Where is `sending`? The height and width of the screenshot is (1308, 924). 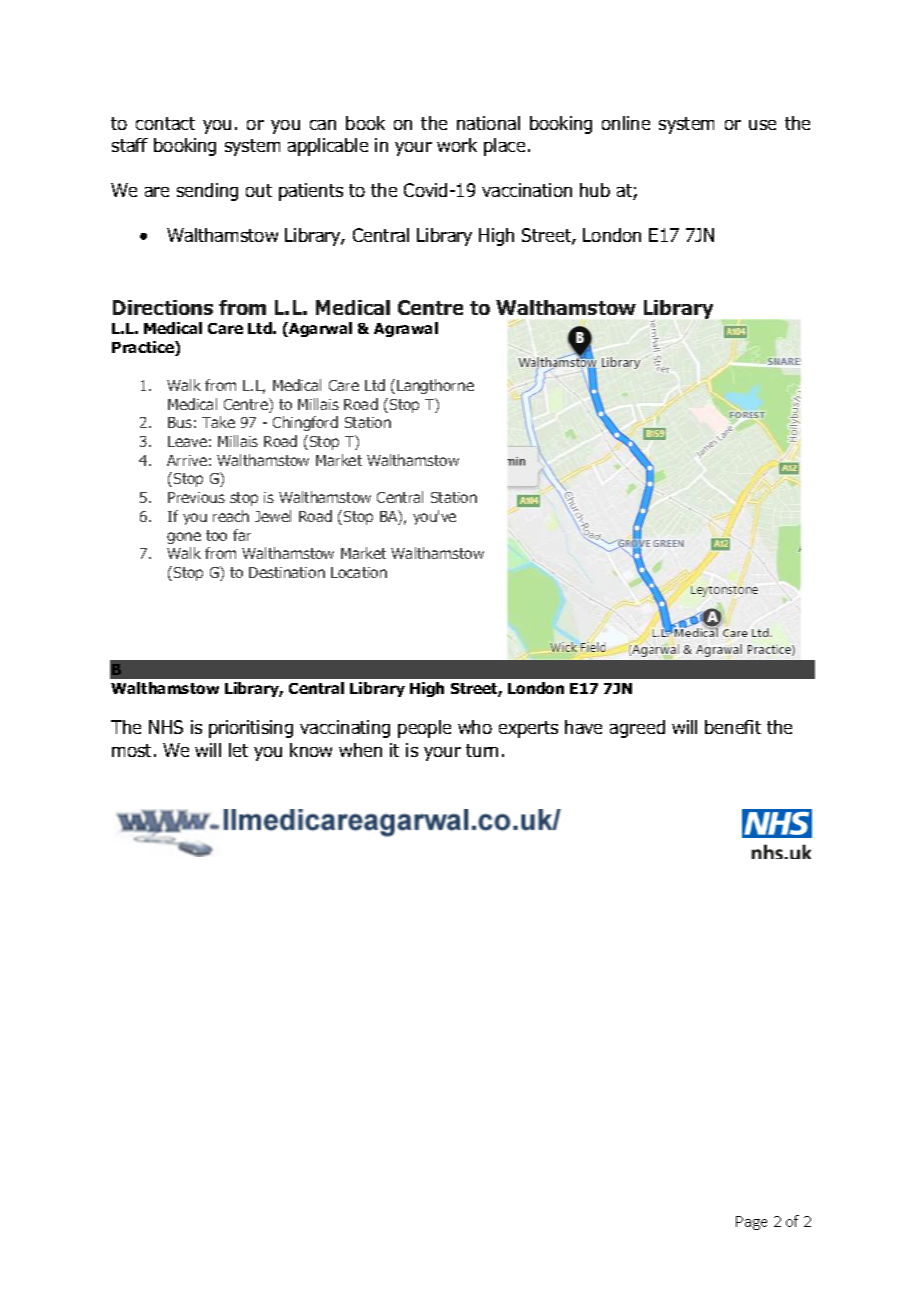 sending is located at coordinates (207, 192).
